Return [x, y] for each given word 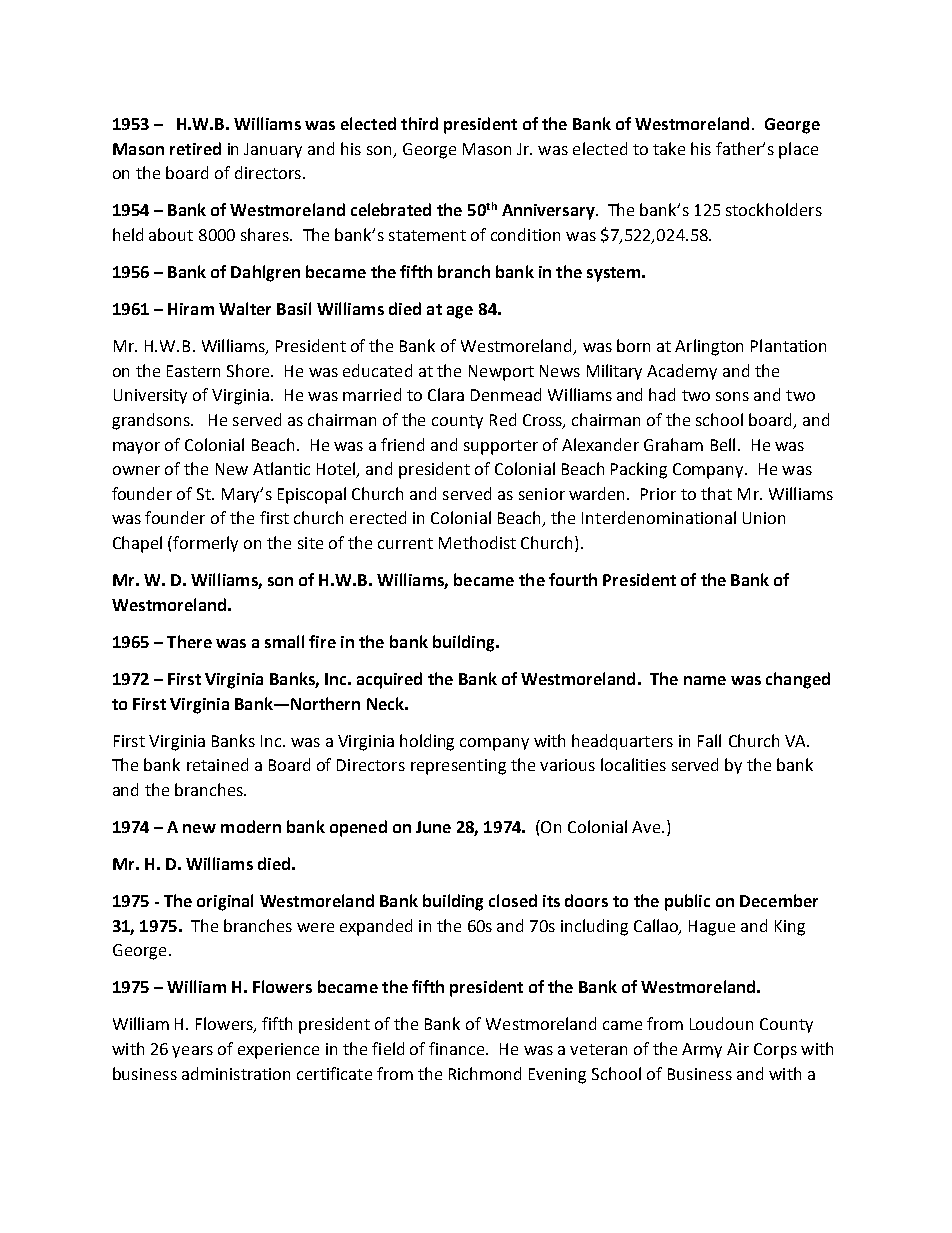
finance [458, 1048]
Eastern [193, 371]
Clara [446, 394]
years [192, 1052]
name [705, 680]
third [419, 123]
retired [195, 148]
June [433, 827]
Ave [647, 827]
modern [251, 826]
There [189, 641]
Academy [682, 372]
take [669, 148]
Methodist [477, 542]
